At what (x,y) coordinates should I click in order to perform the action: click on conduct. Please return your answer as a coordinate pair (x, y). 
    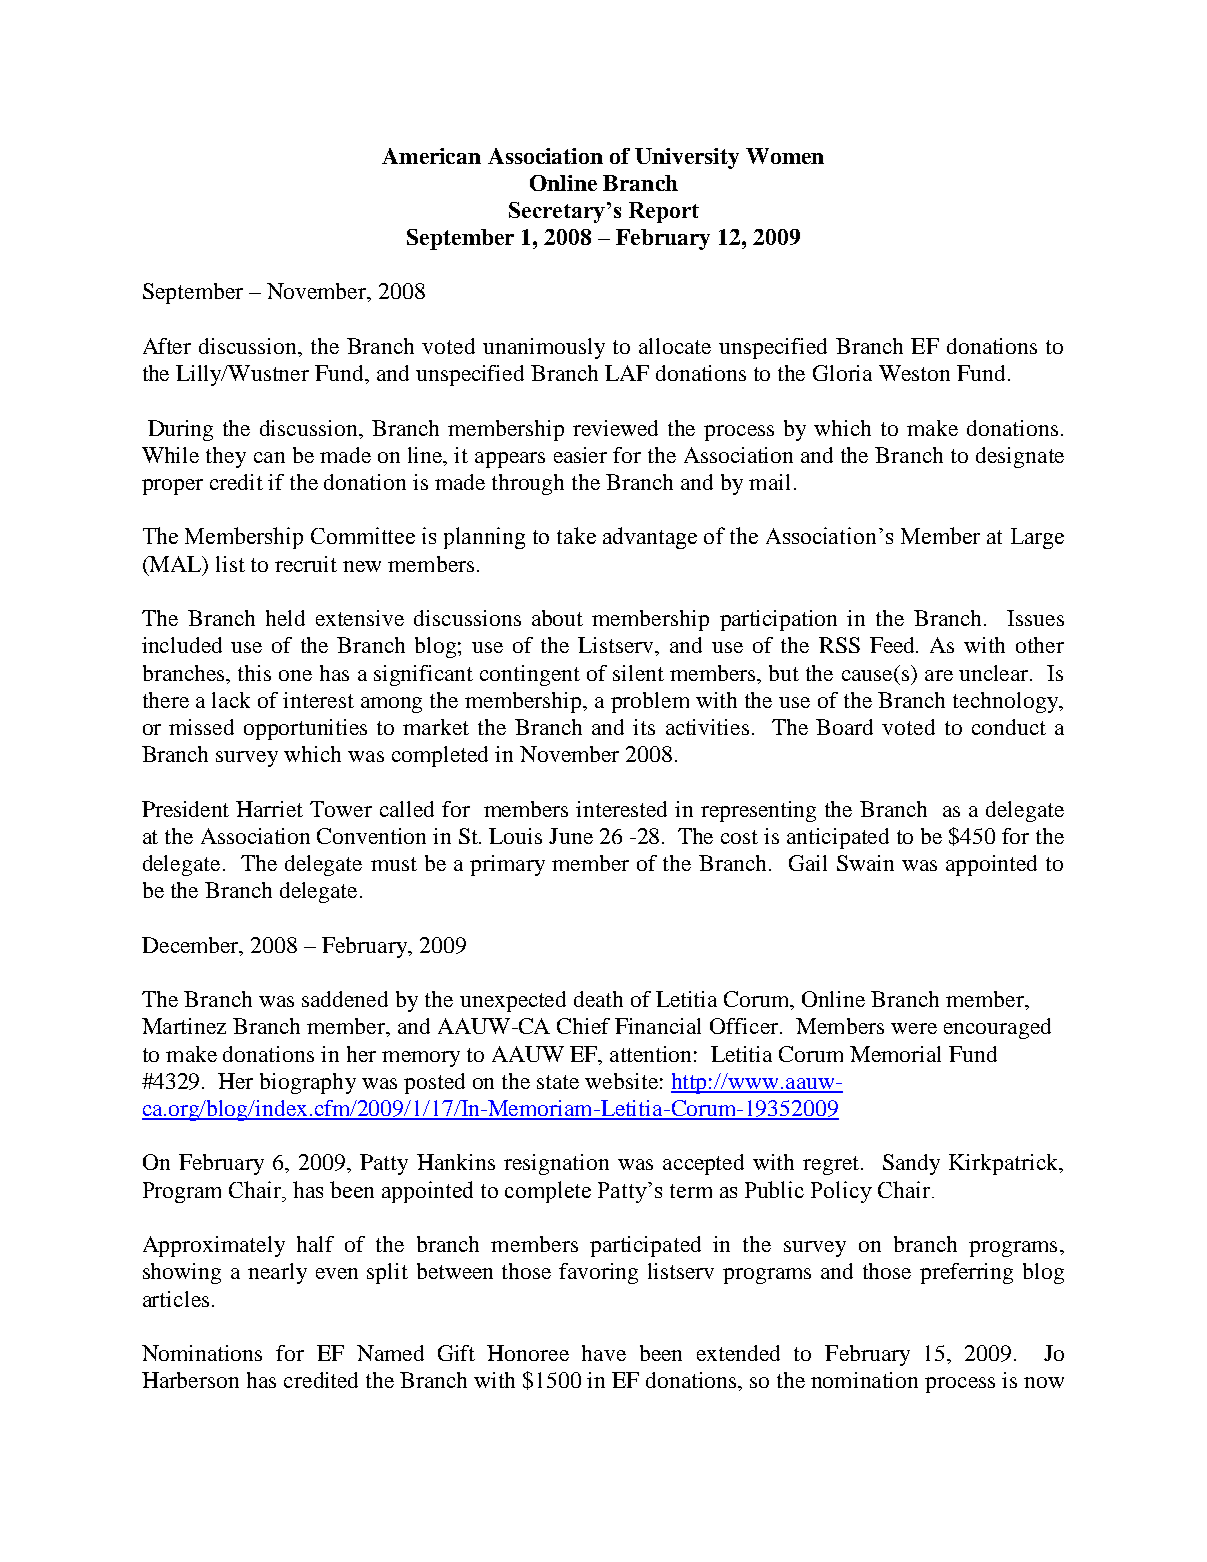
    Looking at the image, I should click on (1009, 727).
